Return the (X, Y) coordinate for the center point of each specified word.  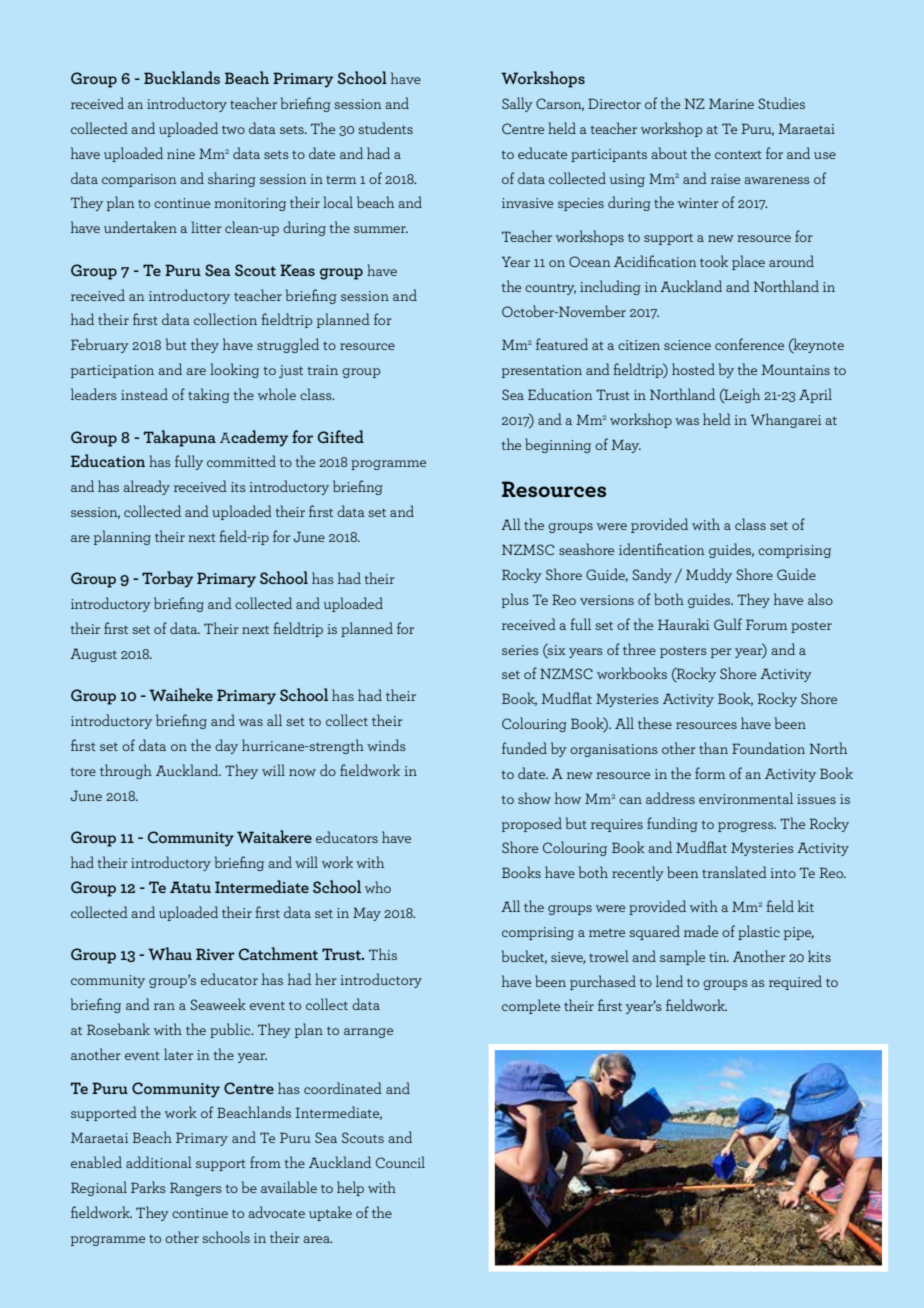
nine (181, 154)
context (738, 154)
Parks (148, 1187)
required (795, 982)
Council (400, 1162)
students (385, 128)
